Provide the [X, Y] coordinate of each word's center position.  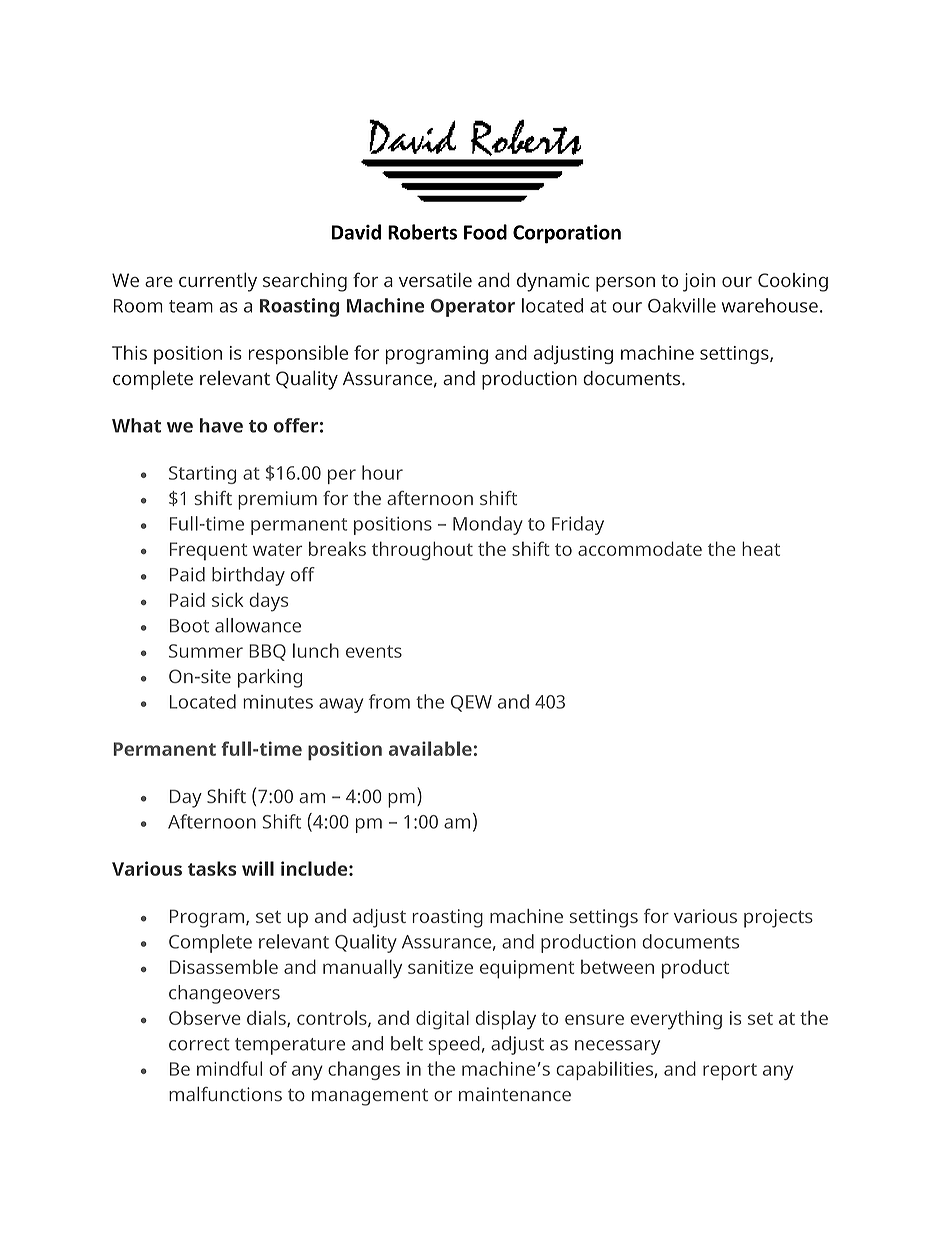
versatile [435, 279]
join [699, 282]
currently [218, 282]
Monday [488, 525]
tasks [212, 868]
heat [761, 548]
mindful [229, 1068]
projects [778, 918]
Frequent [208, 551]
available [430, 748]
